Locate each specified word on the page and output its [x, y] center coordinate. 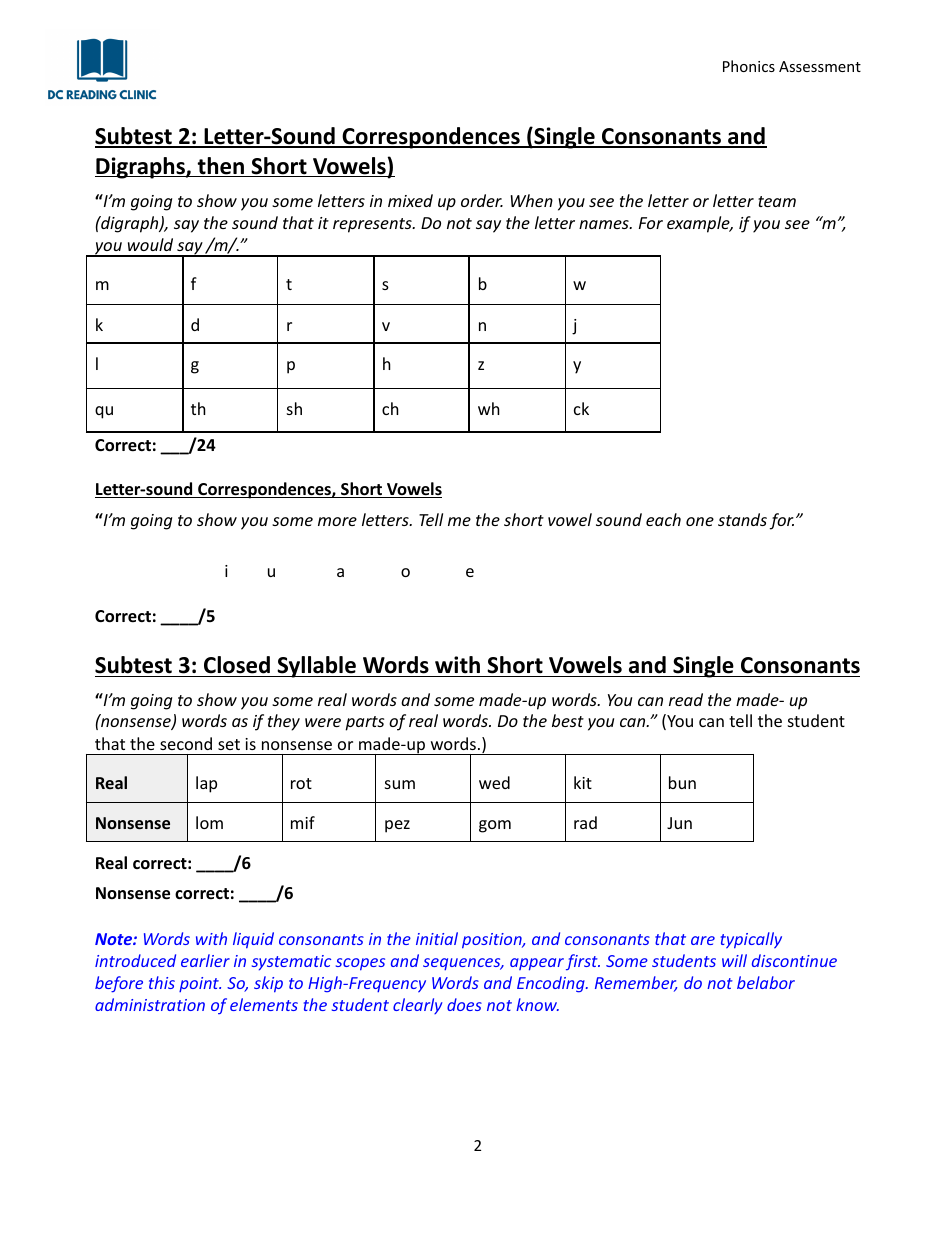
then [221, 167]
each [663, 519]
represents [373, 225]
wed [494, 782]
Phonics [749, 66]
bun [682, 782]
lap [206, 784]
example [699, 224]
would [150, 244]
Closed [237, 665]
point [200, 984]
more [337, 521]
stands [742, 519]
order [482, 200]
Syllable [316, 667]
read [686, 699]
